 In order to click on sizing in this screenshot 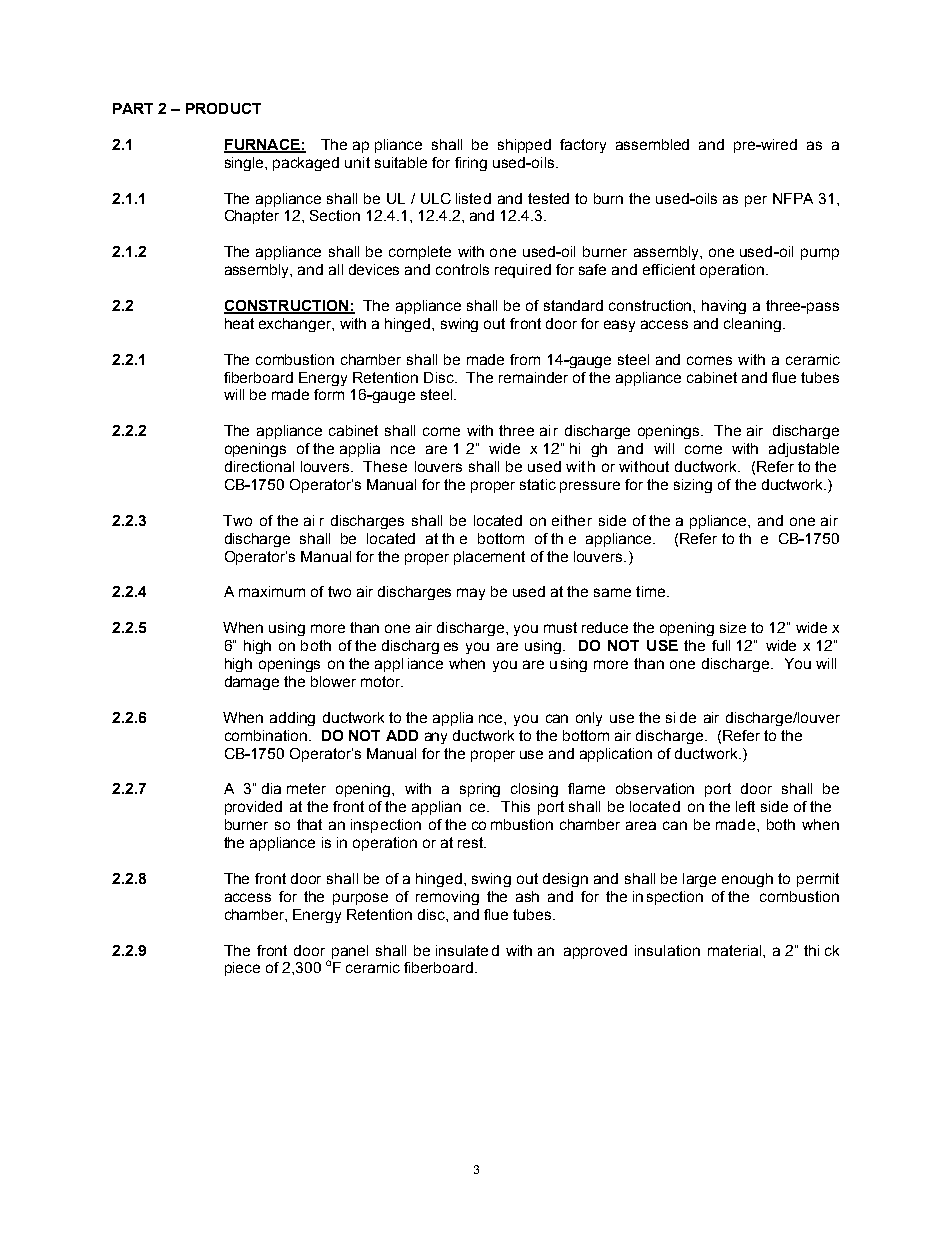, I will do `click(693, 486)`.
